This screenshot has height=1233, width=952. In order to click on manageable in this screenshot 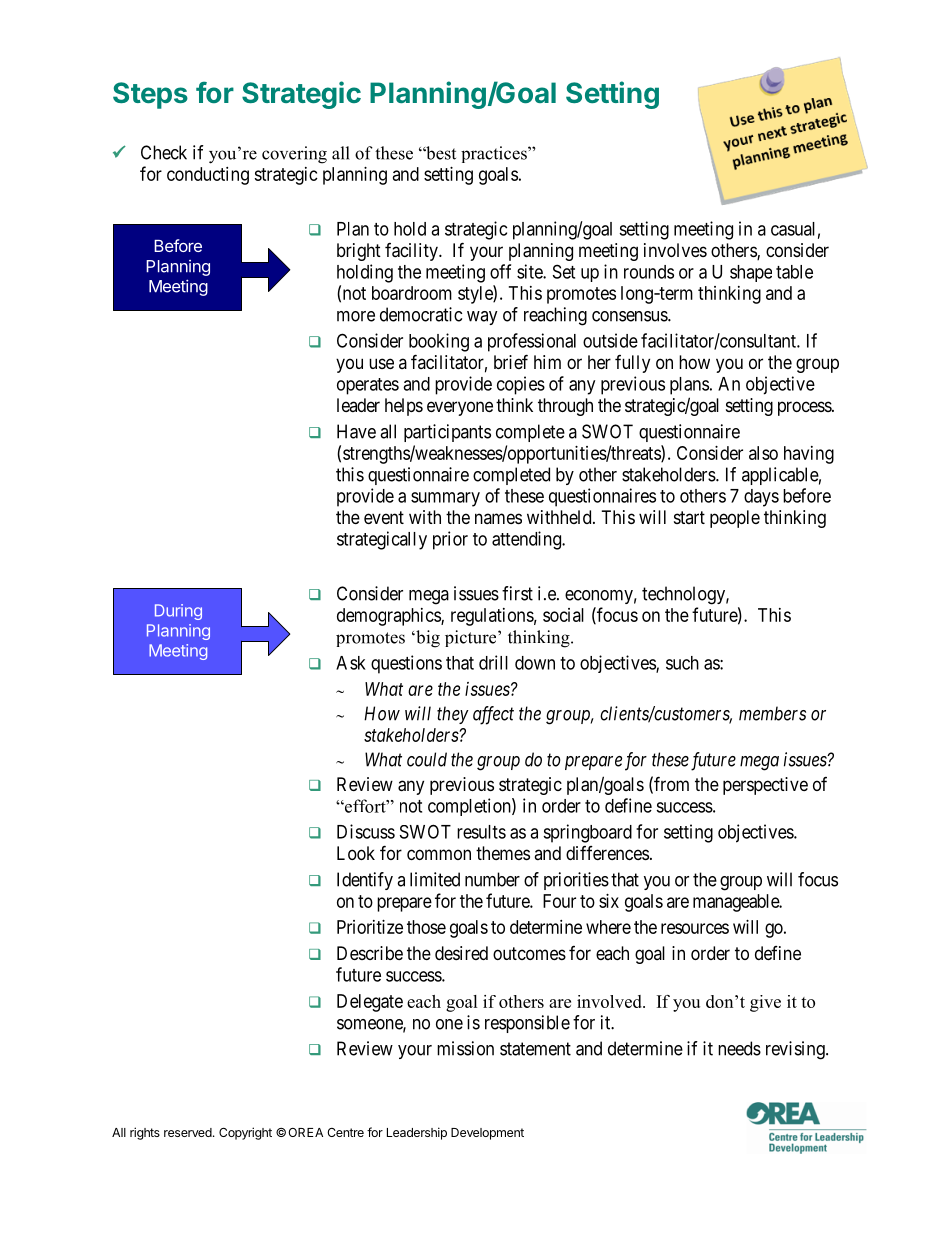, I will do `click(737, 903)`.
